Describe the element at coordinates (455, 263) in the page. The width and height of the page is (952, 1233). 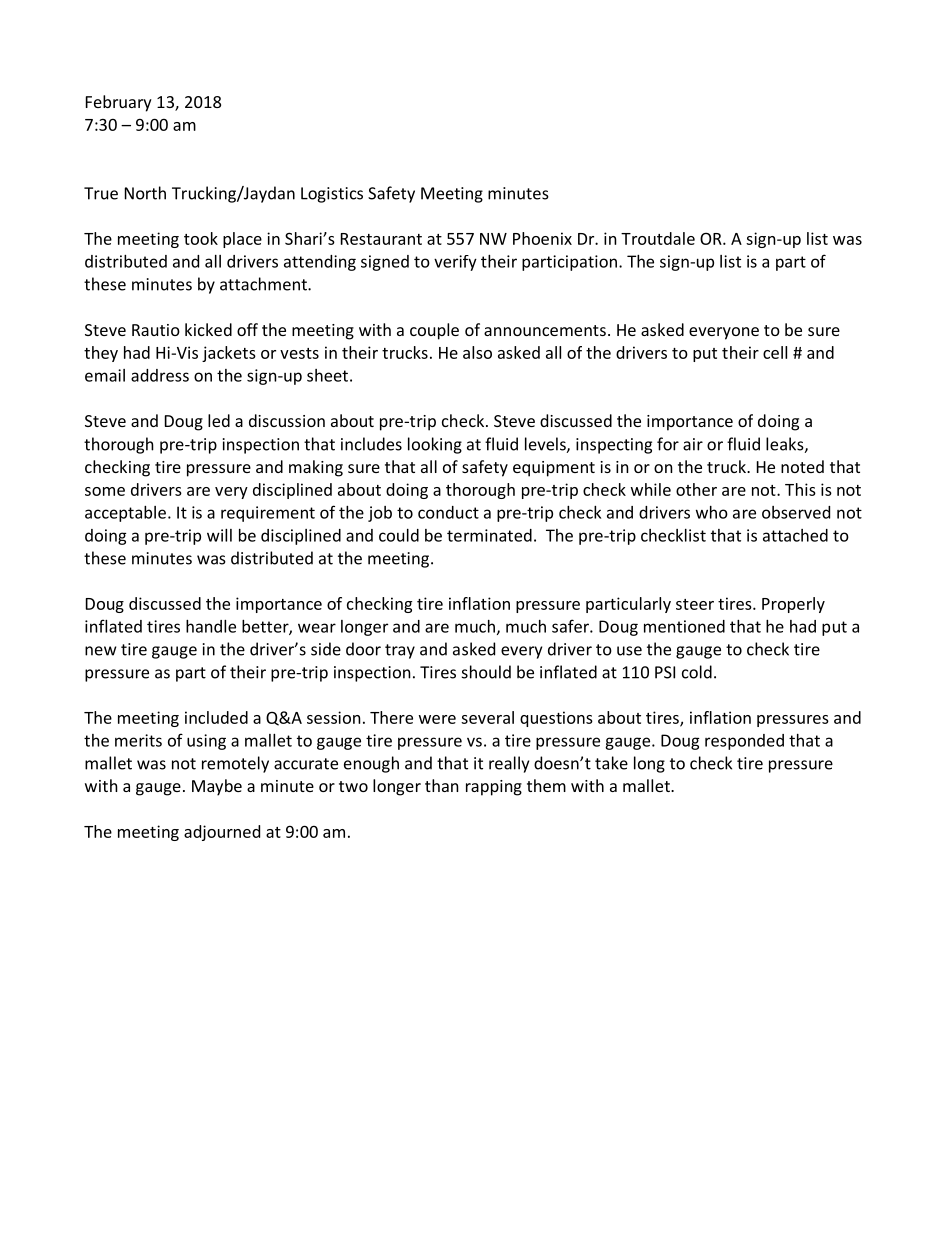
I see `verify` at that location.
